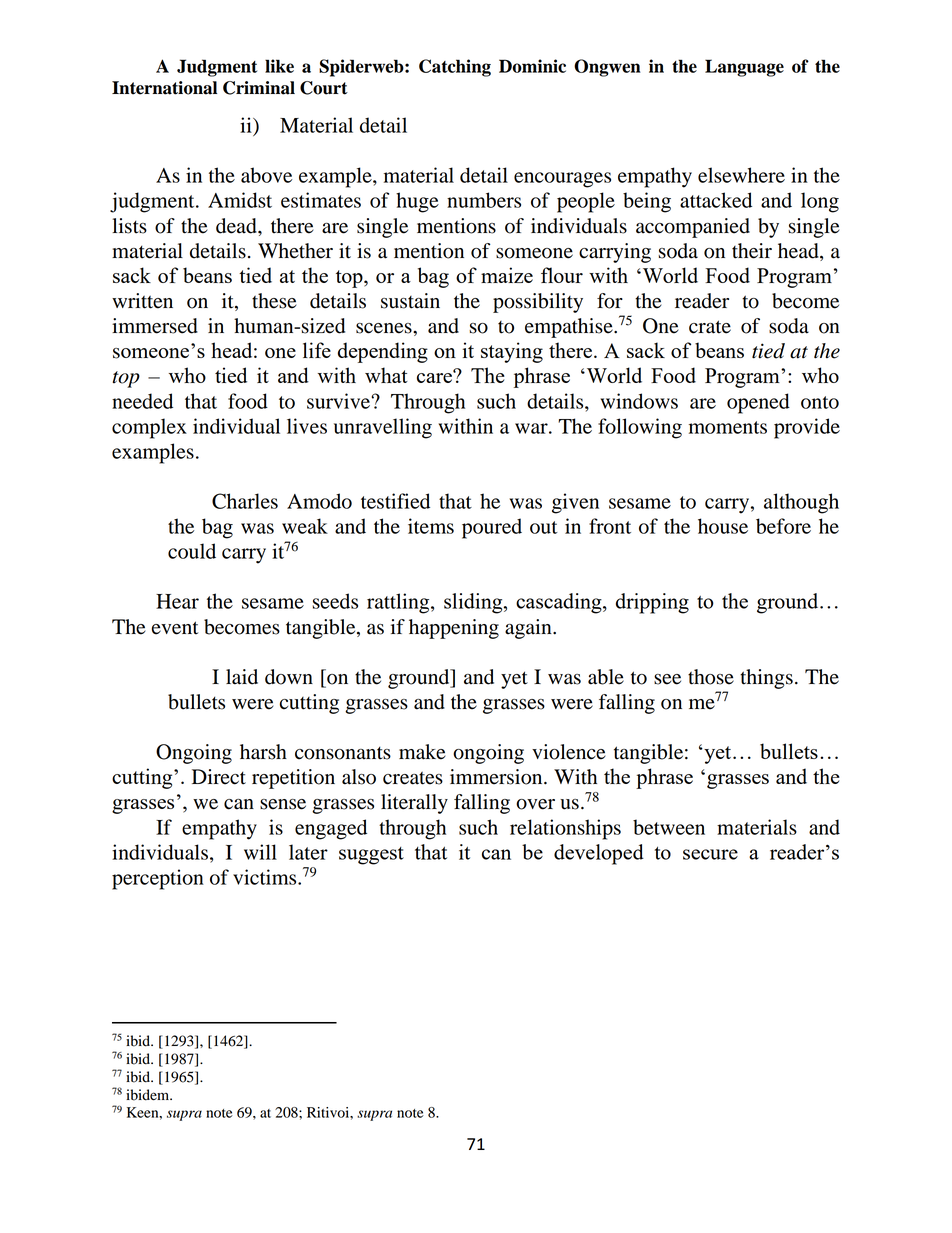 The image size is (952, 1233). Describe the element at coordinates (512, 352) in the screenshot. I see `staying` at that location.
